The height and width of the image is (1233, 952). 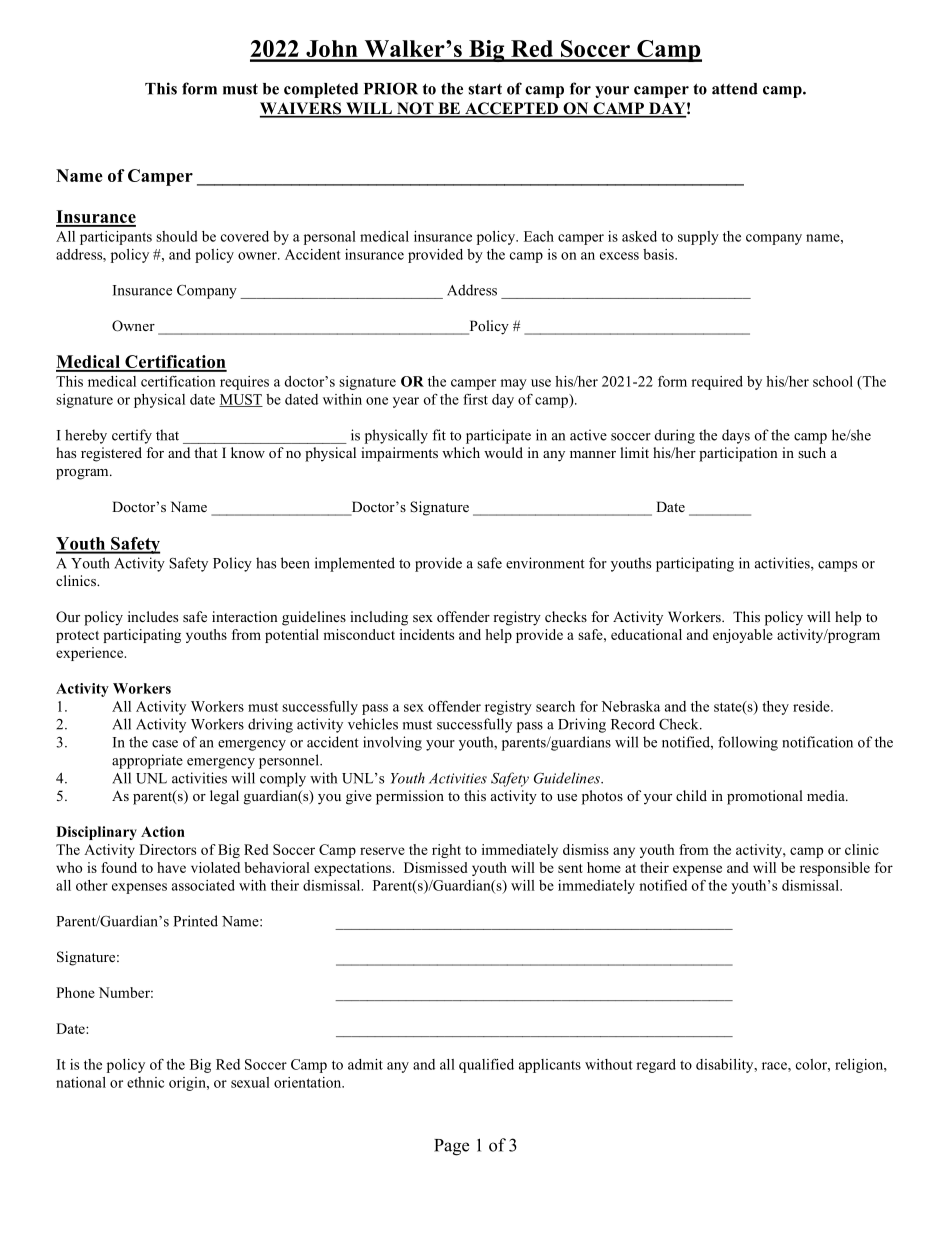 I want to click on WAIVERS, so click(x=302, y=109).
